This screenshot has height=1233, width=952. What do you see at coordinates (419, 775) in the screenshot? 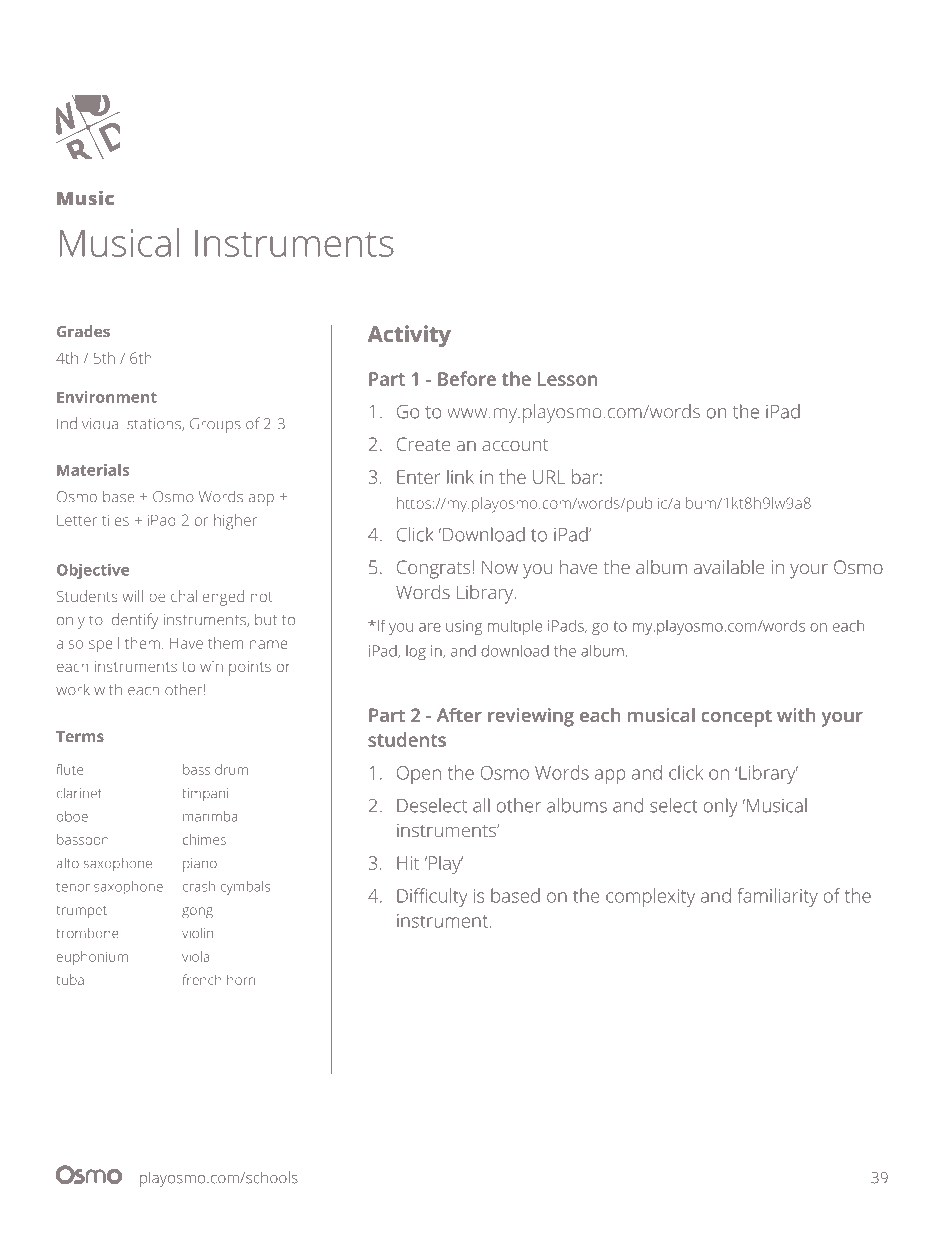
I see `Open` at bounding box center [419, 775].
